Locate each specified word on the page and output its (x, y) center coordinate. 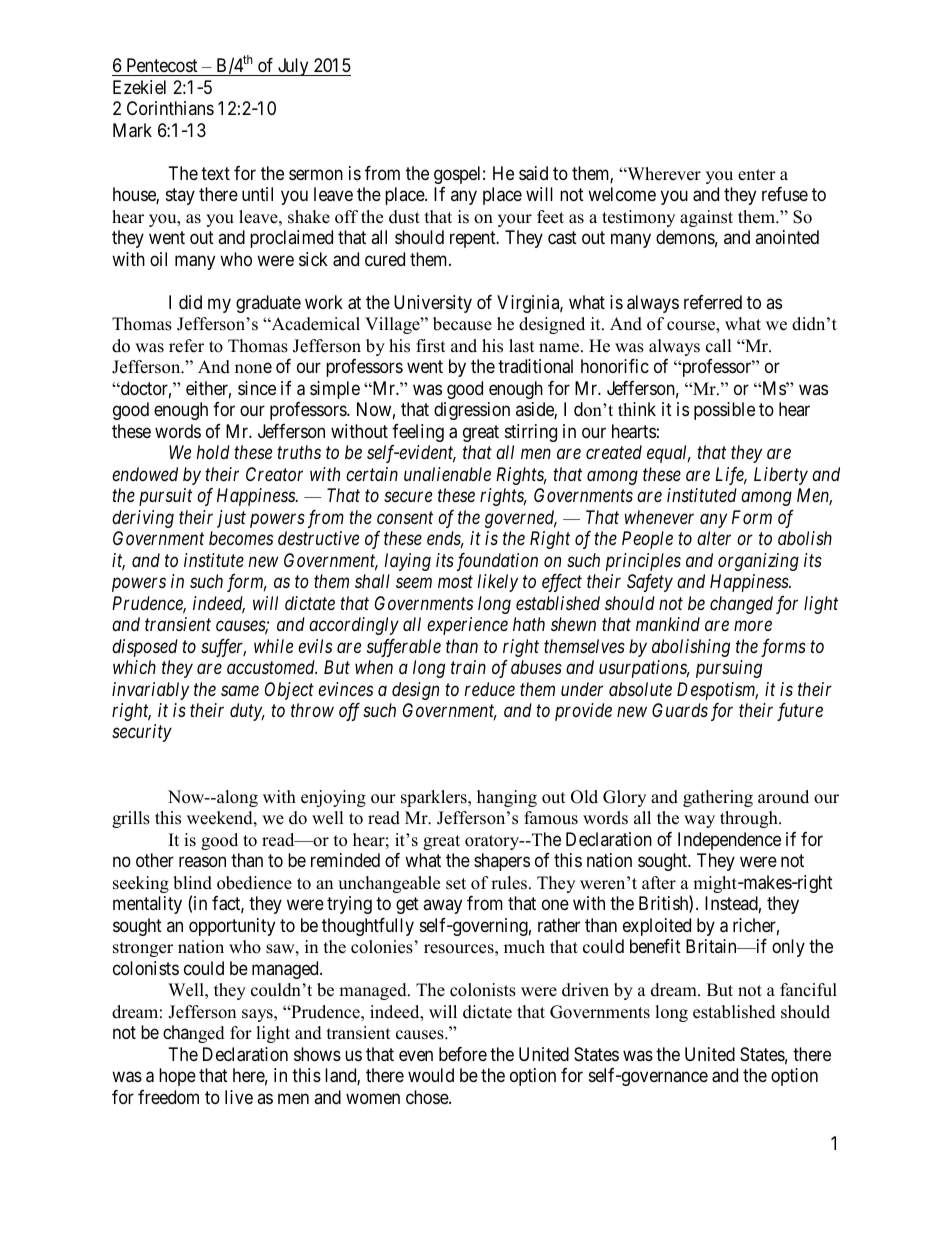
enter (757, 175)
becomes (241, 538)
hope (177, 1077)
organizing (758, 562)
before (463, 1054)
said (533, 173)
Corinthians (170, 108)
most (455, 582)
